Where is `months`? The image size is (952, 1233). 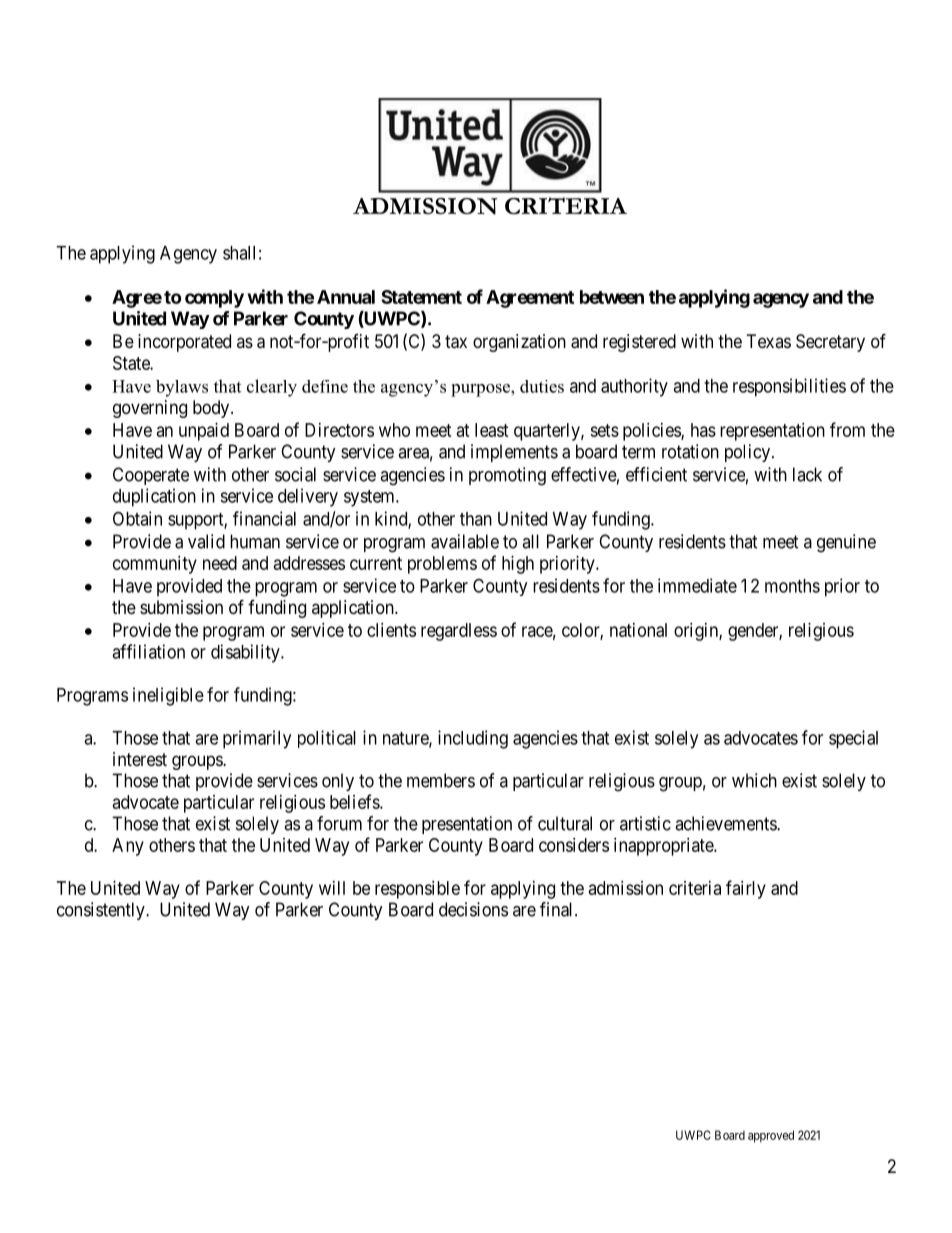 months is located at coordinates (792, 586).
